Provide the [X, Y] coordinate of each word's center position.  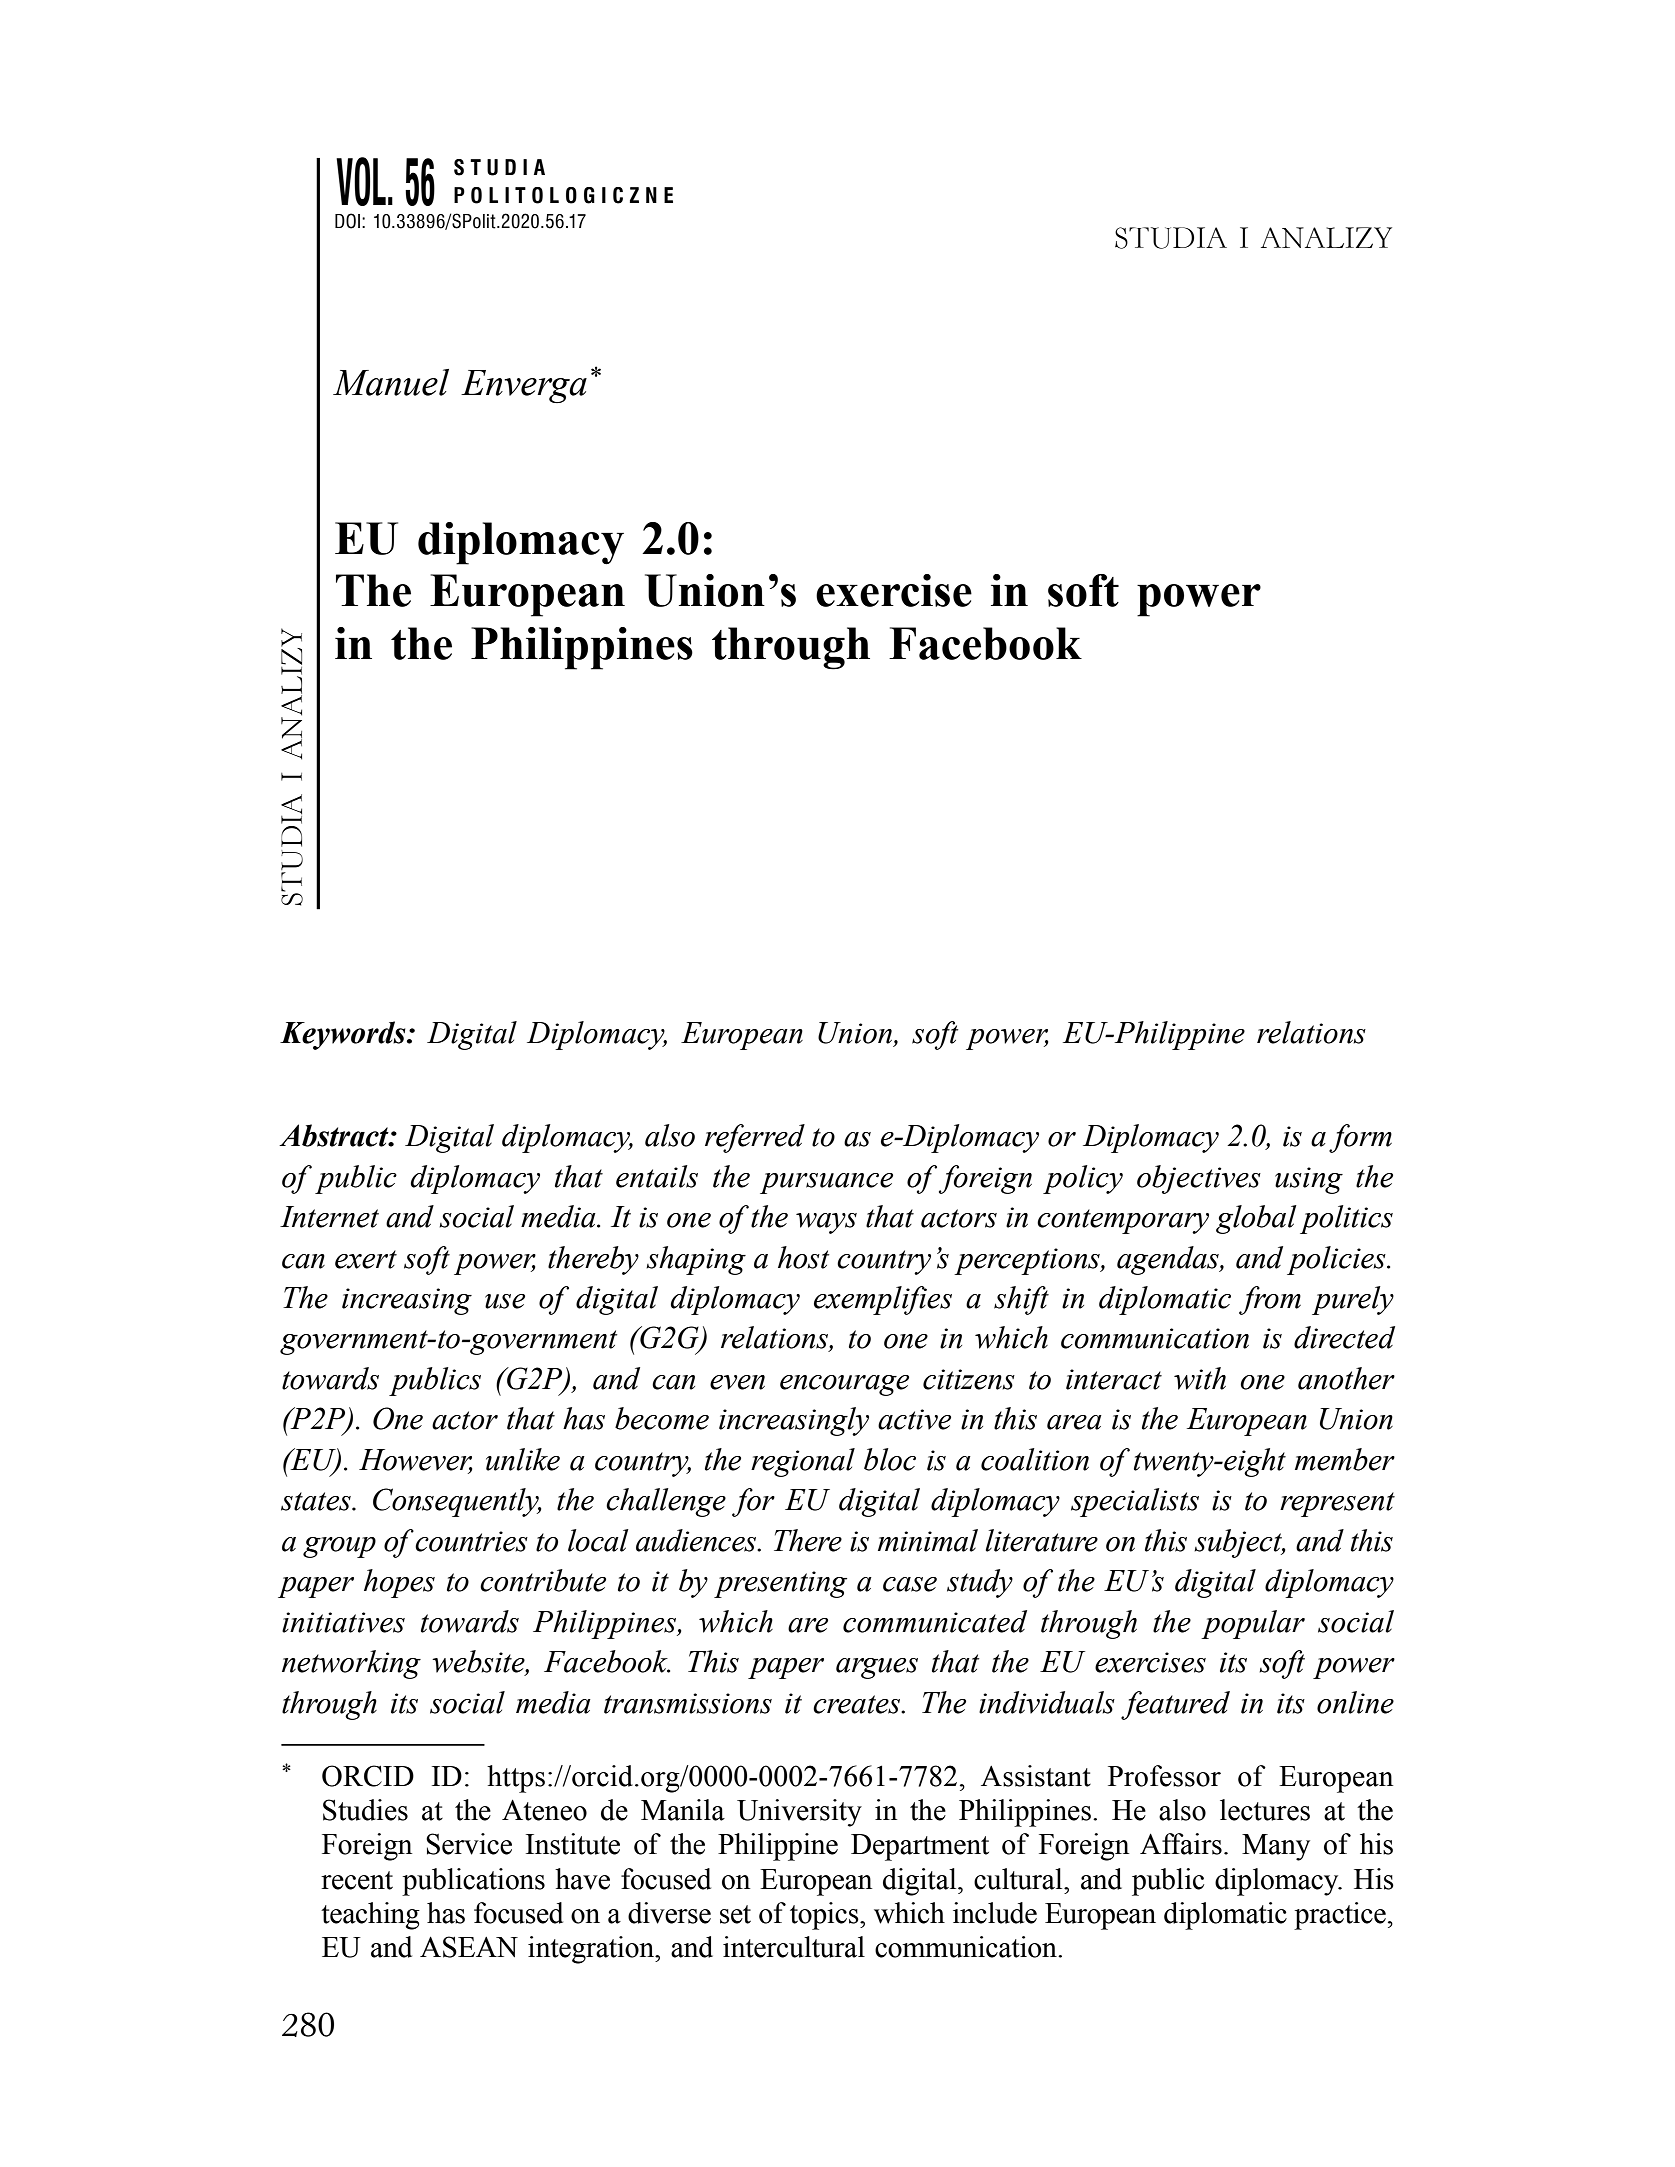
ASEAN [469, 1947]
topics [825, 1916]
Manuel [391, 382]
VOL [361, 181]
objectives [1199, 1179]
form [1360, 1138]
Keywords [344, 1035]
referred [755, 1138]
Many [1276, 1847]
